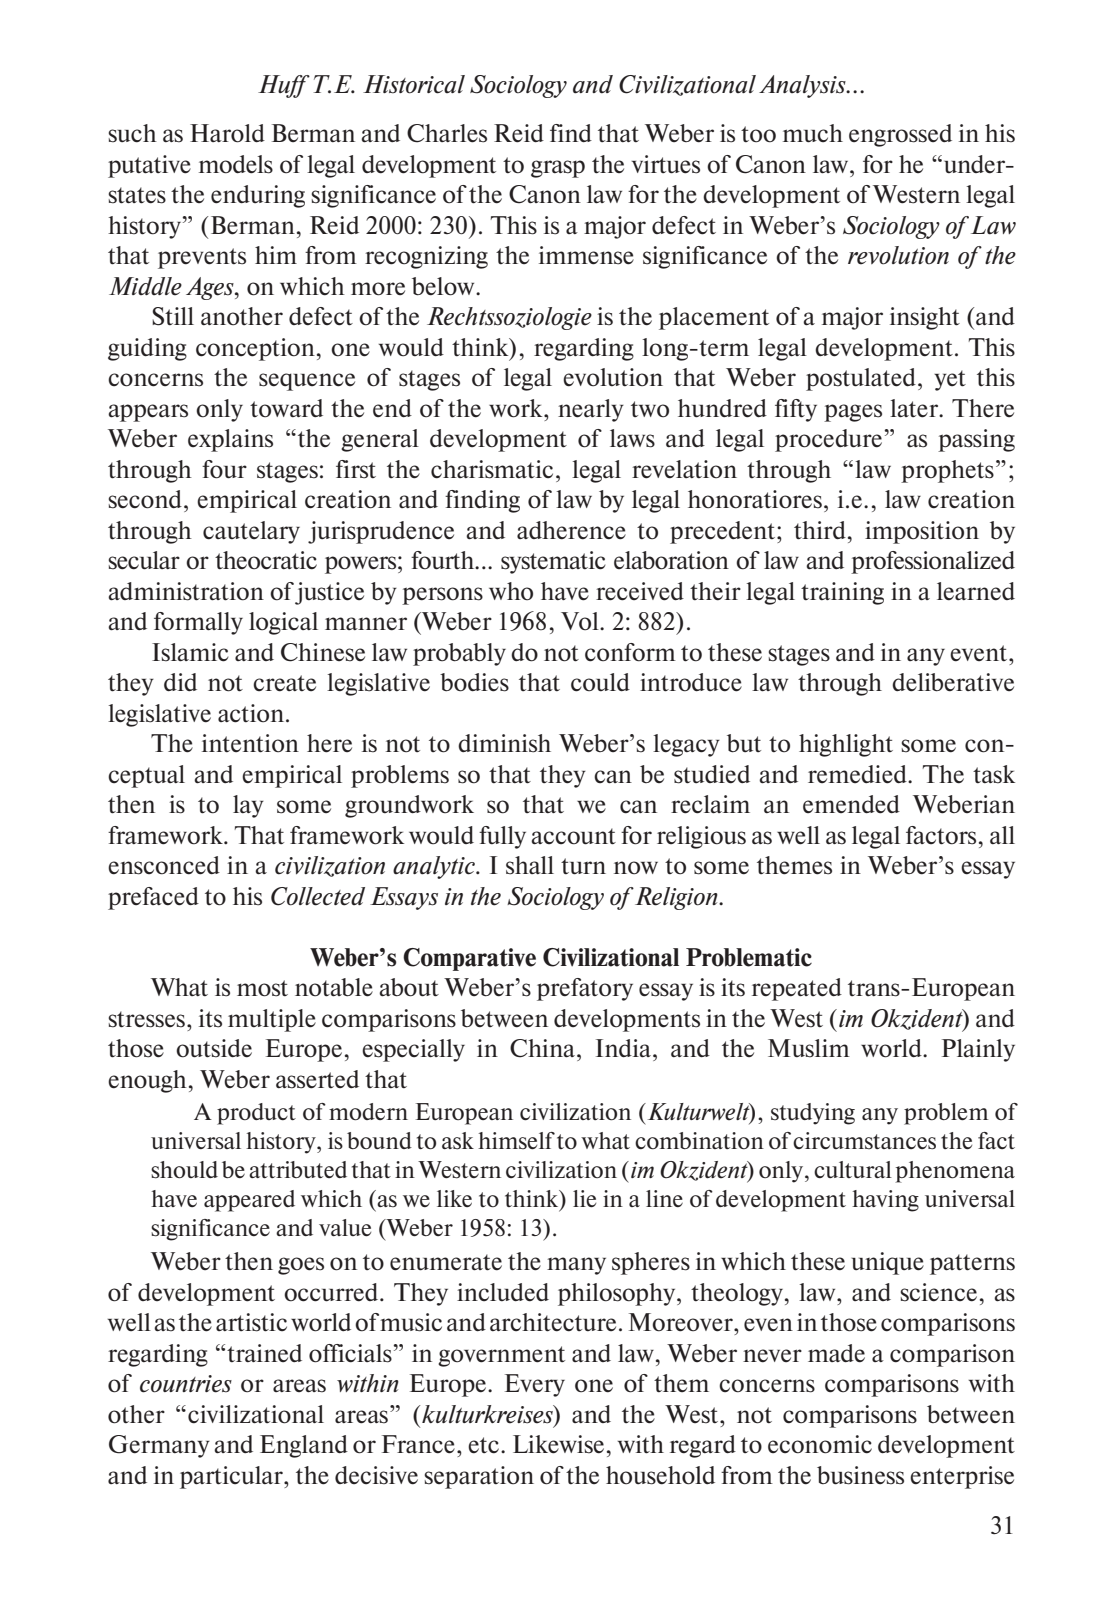  Describe the element at coordinates (266, 560) in the screenshot. I see `theocratic` at that location.
